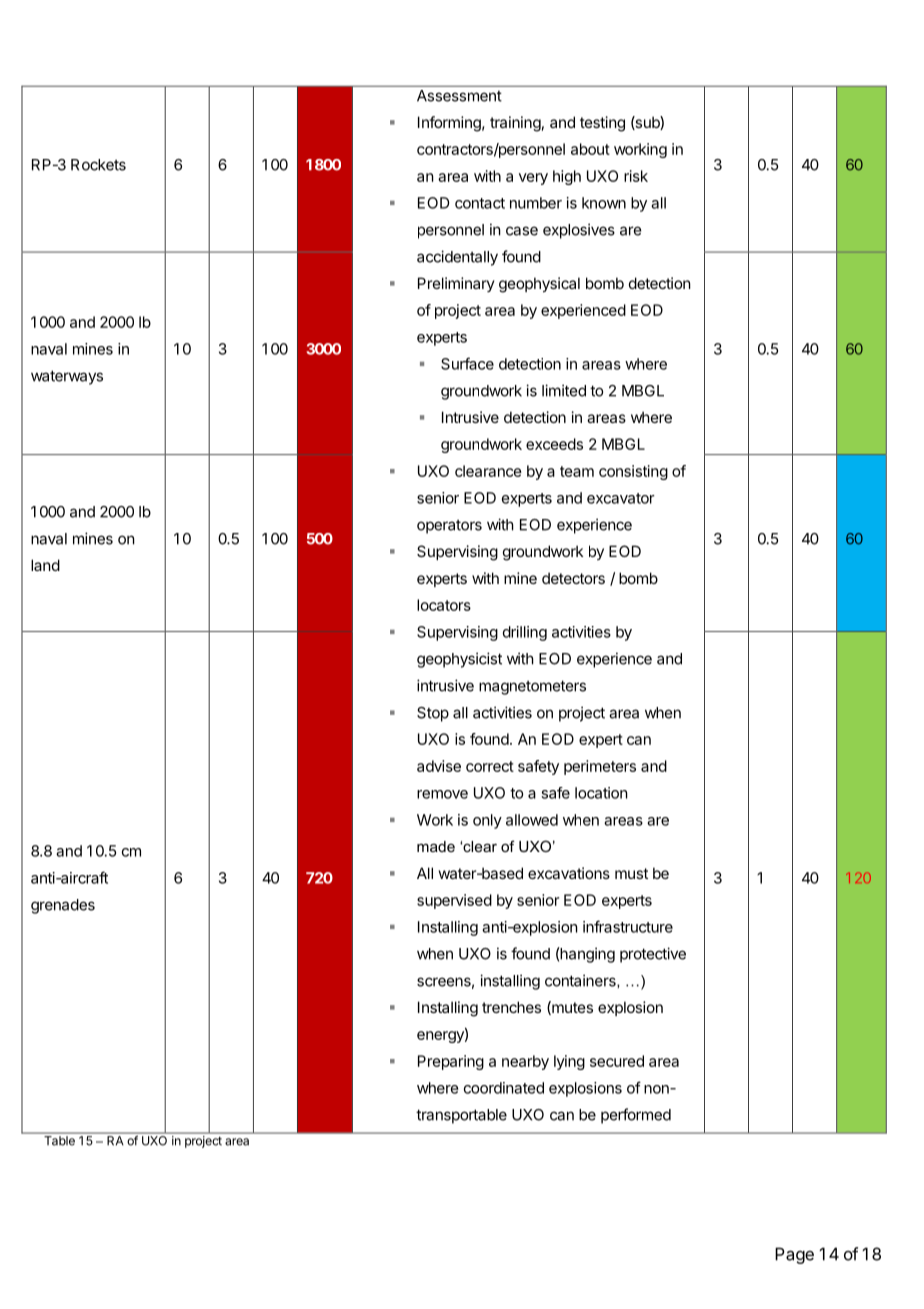  Describe the element at coordinates (653, 955) in the screenshot. I see `protective` at that location.
